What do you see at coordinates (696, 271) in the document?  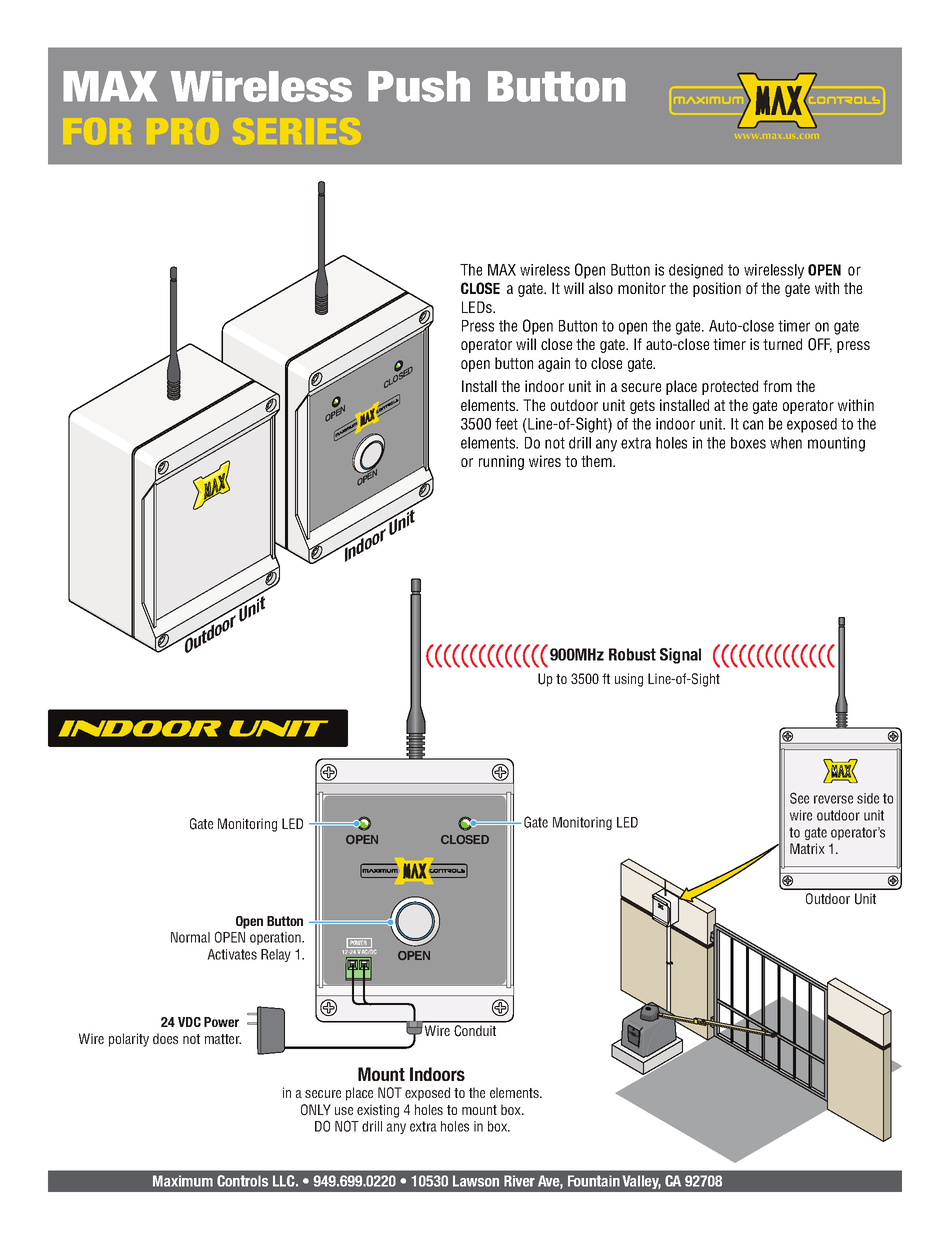 I see `designed` at bounding box center [696, 271].
